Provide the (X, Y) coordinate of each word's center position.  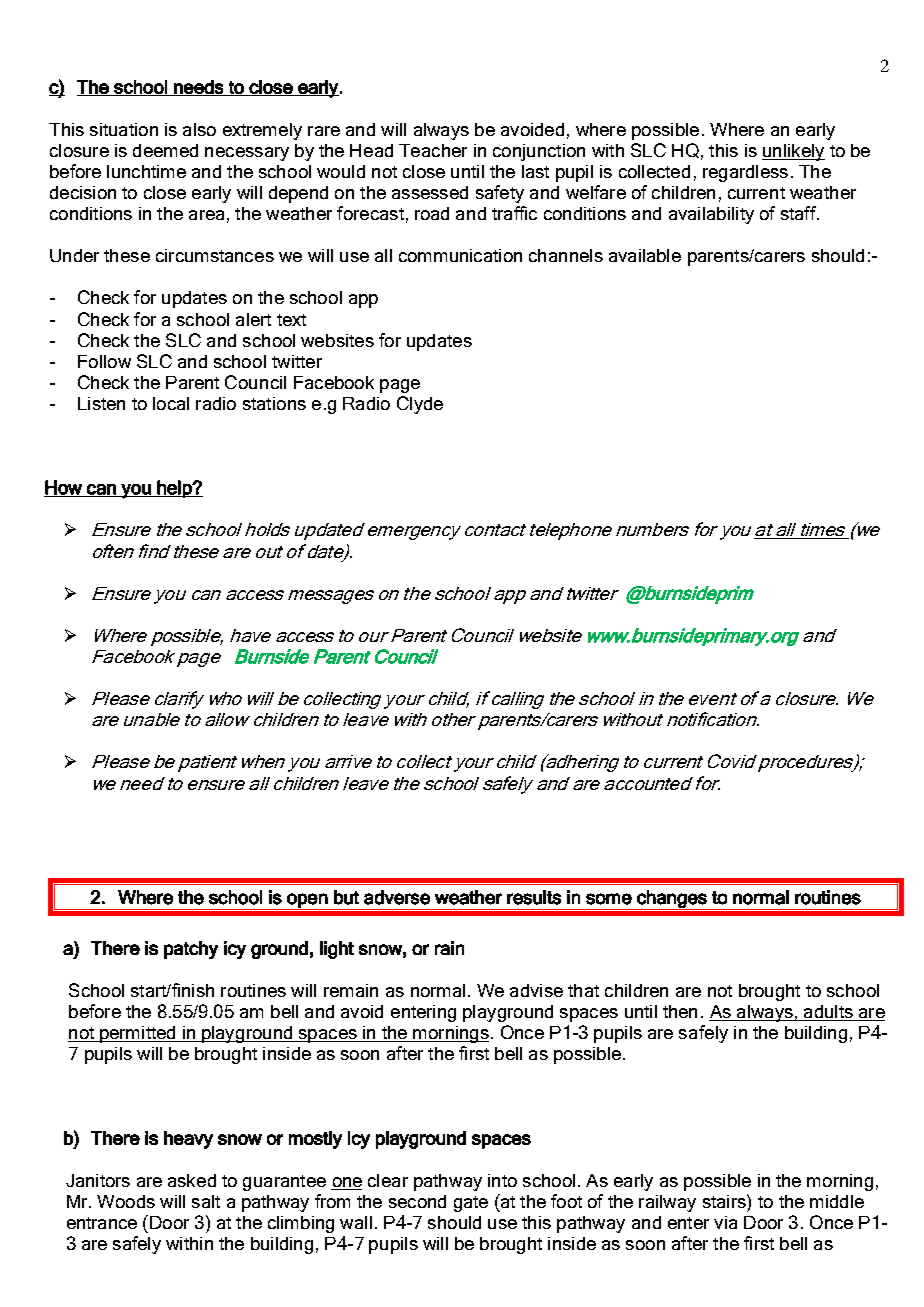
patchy (191, 950)
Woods (126, 1201)
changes (672, 900)
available (645, 255)
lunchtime (146, 171)
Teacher (433, 150)
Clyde (420, 405)
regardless (745, 173)
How (64, 488)
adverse (397, 897)
